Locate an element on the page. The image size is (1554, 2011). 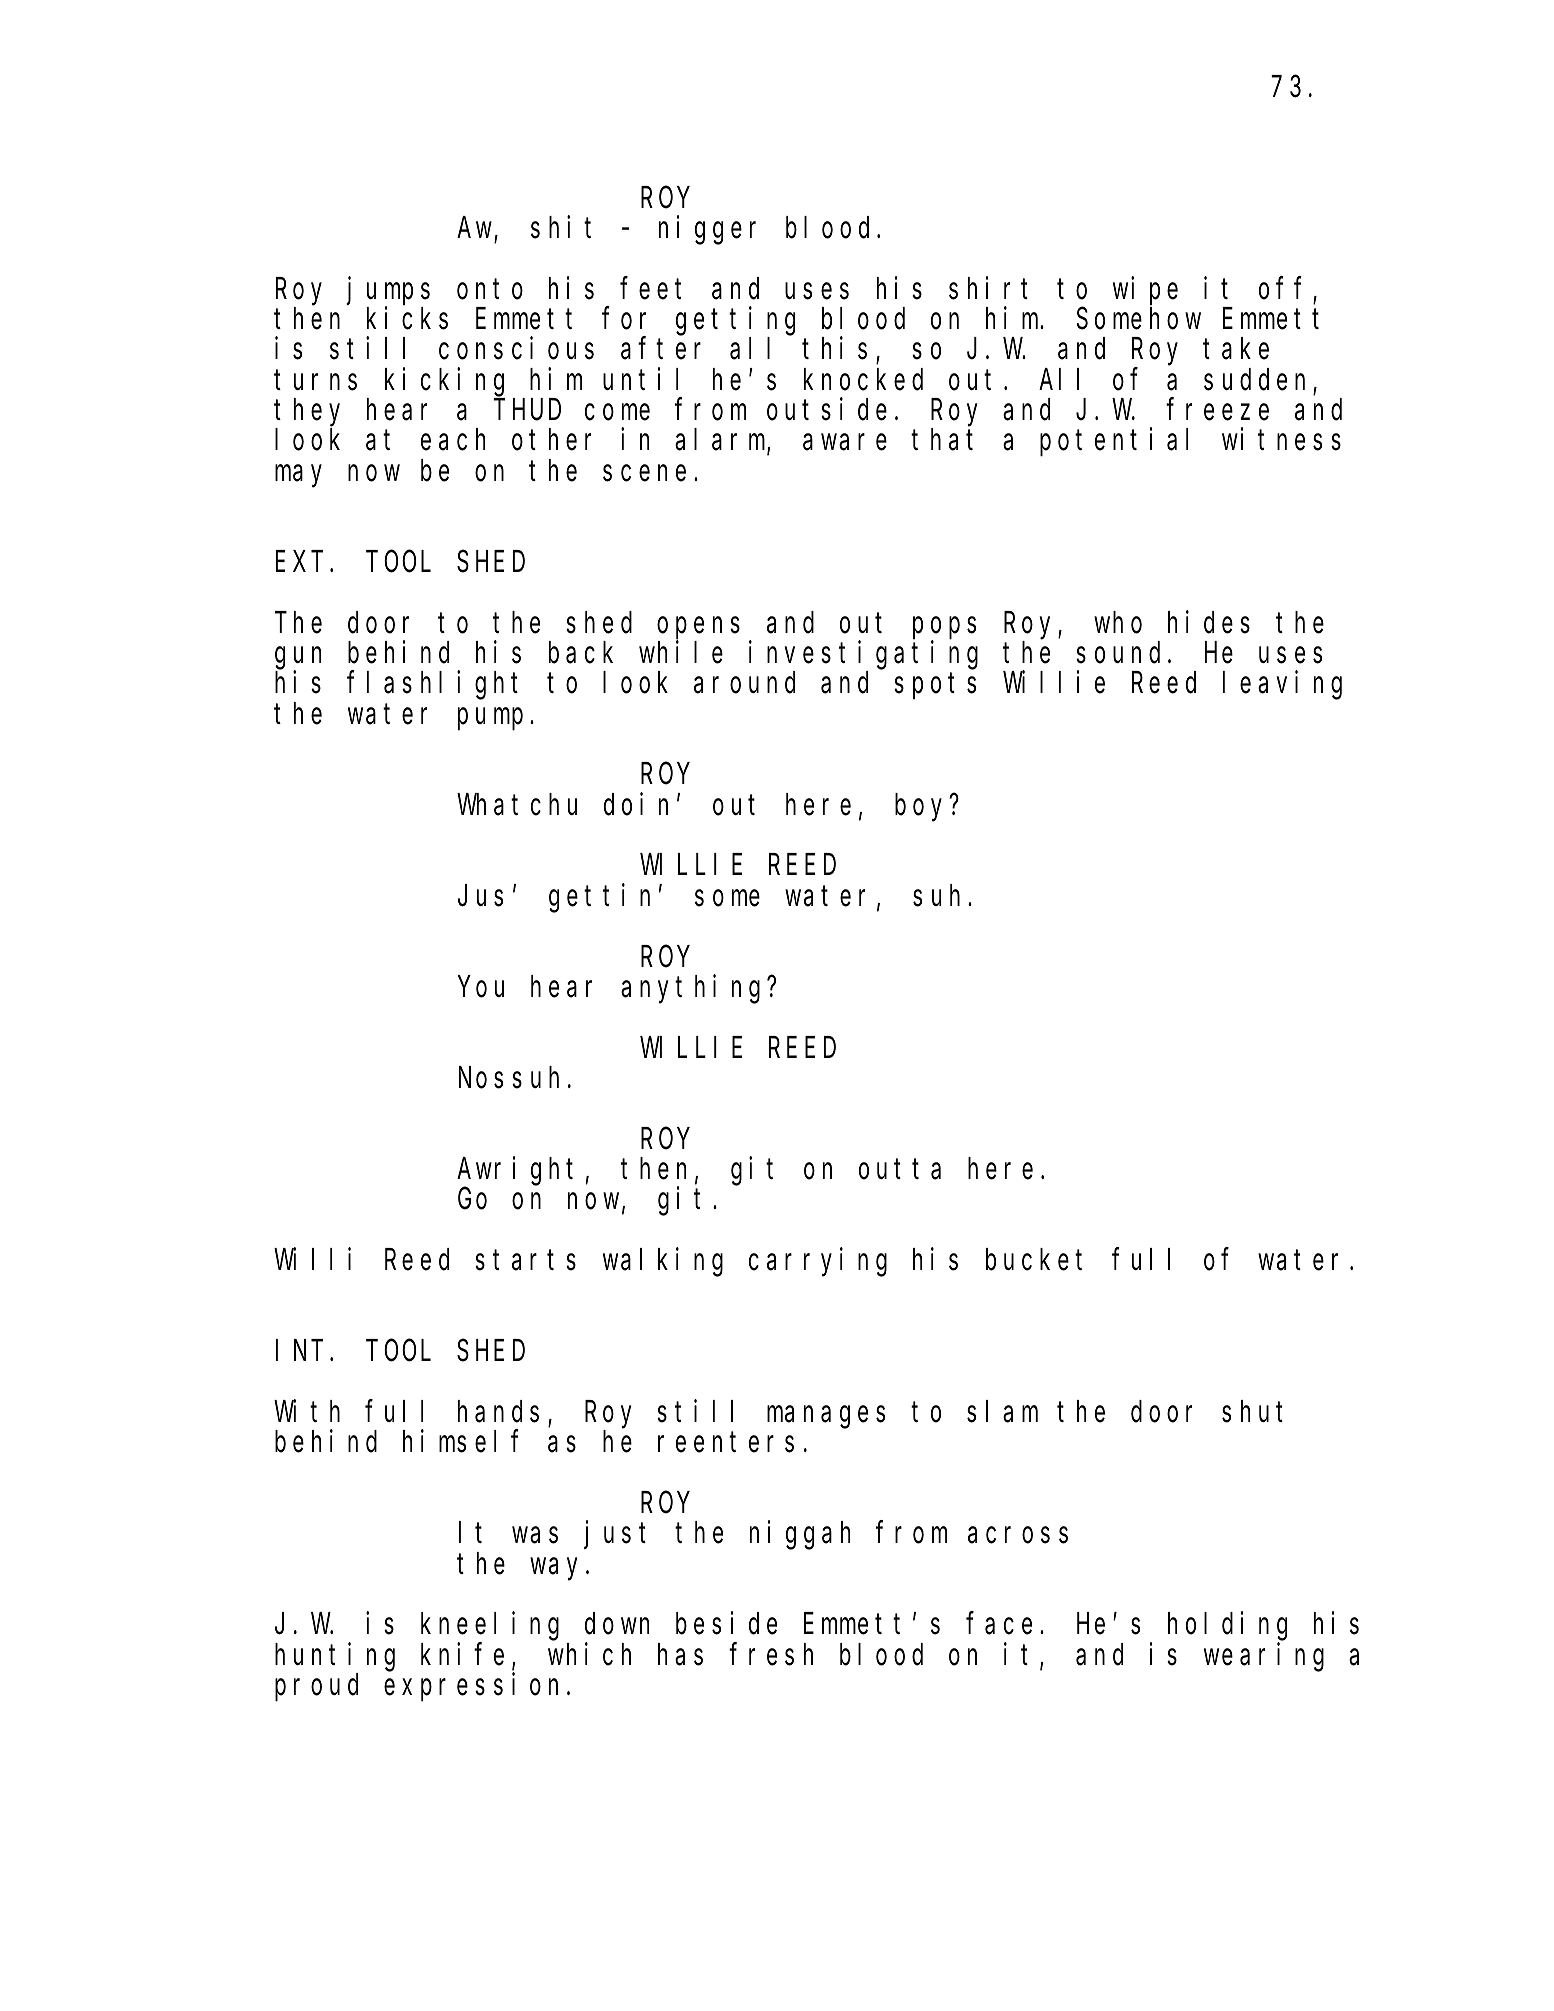
outta is located at coordinates (900, 1170).
